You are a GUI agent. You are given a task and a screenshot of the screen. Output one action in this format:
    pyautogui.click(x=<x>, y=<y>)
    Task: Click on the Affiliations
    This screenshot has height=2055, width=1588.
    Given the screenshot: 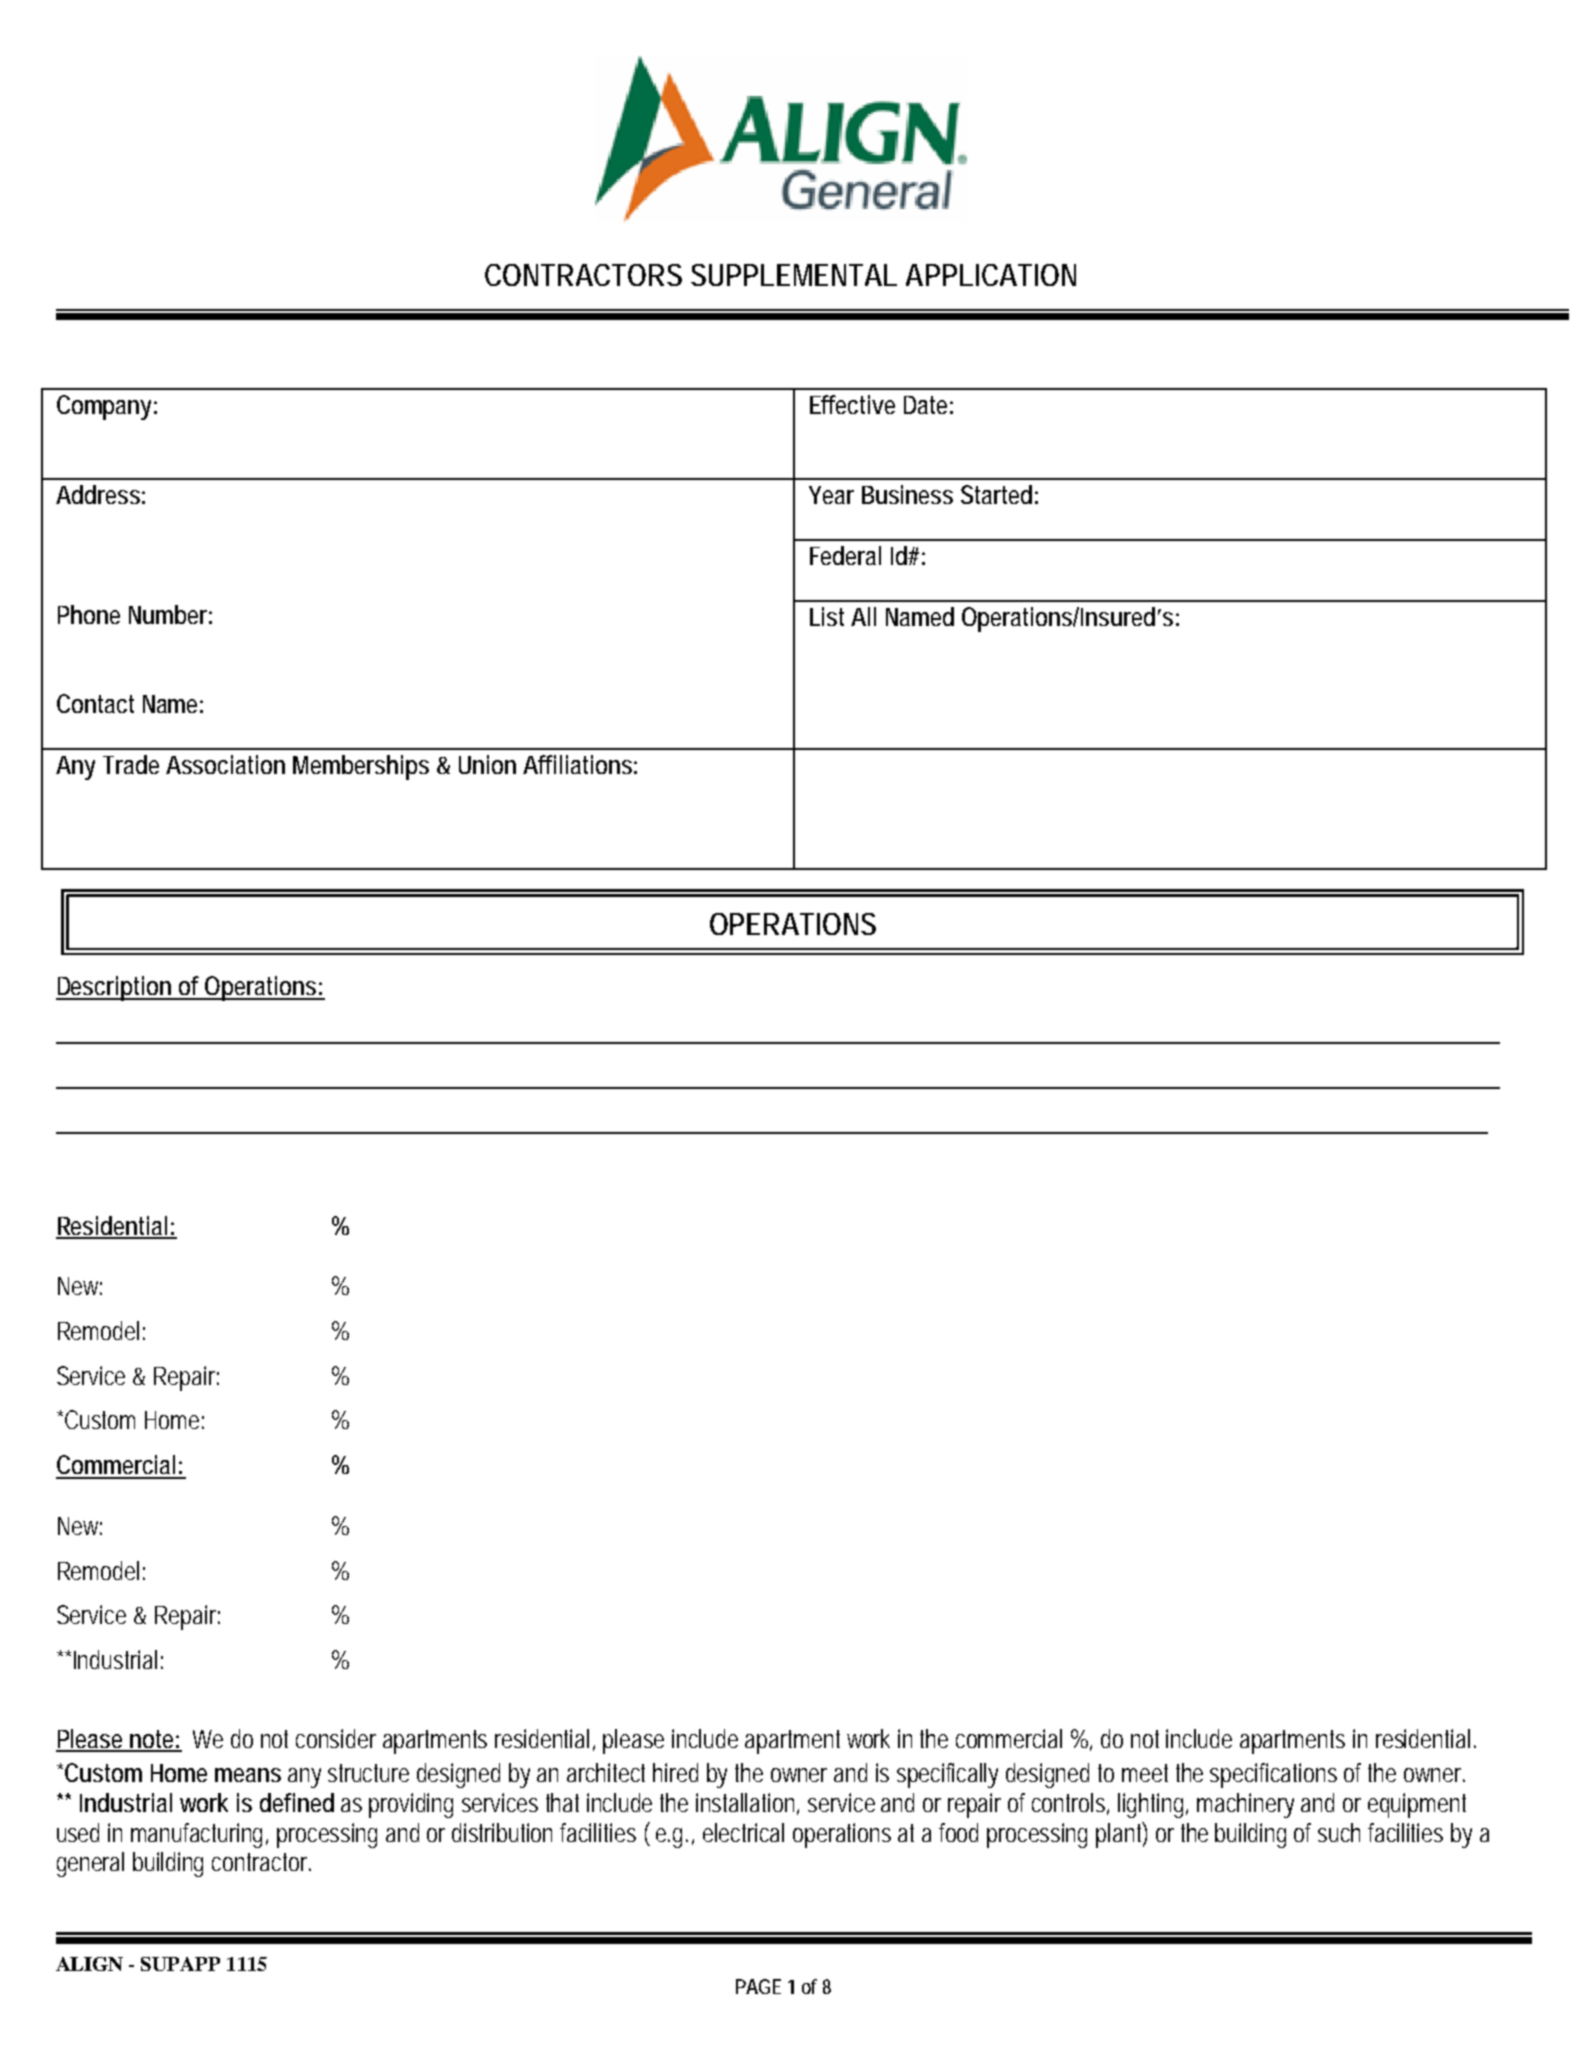 What is the action you would take?
    pyautogui.click(x=577, y=764)
